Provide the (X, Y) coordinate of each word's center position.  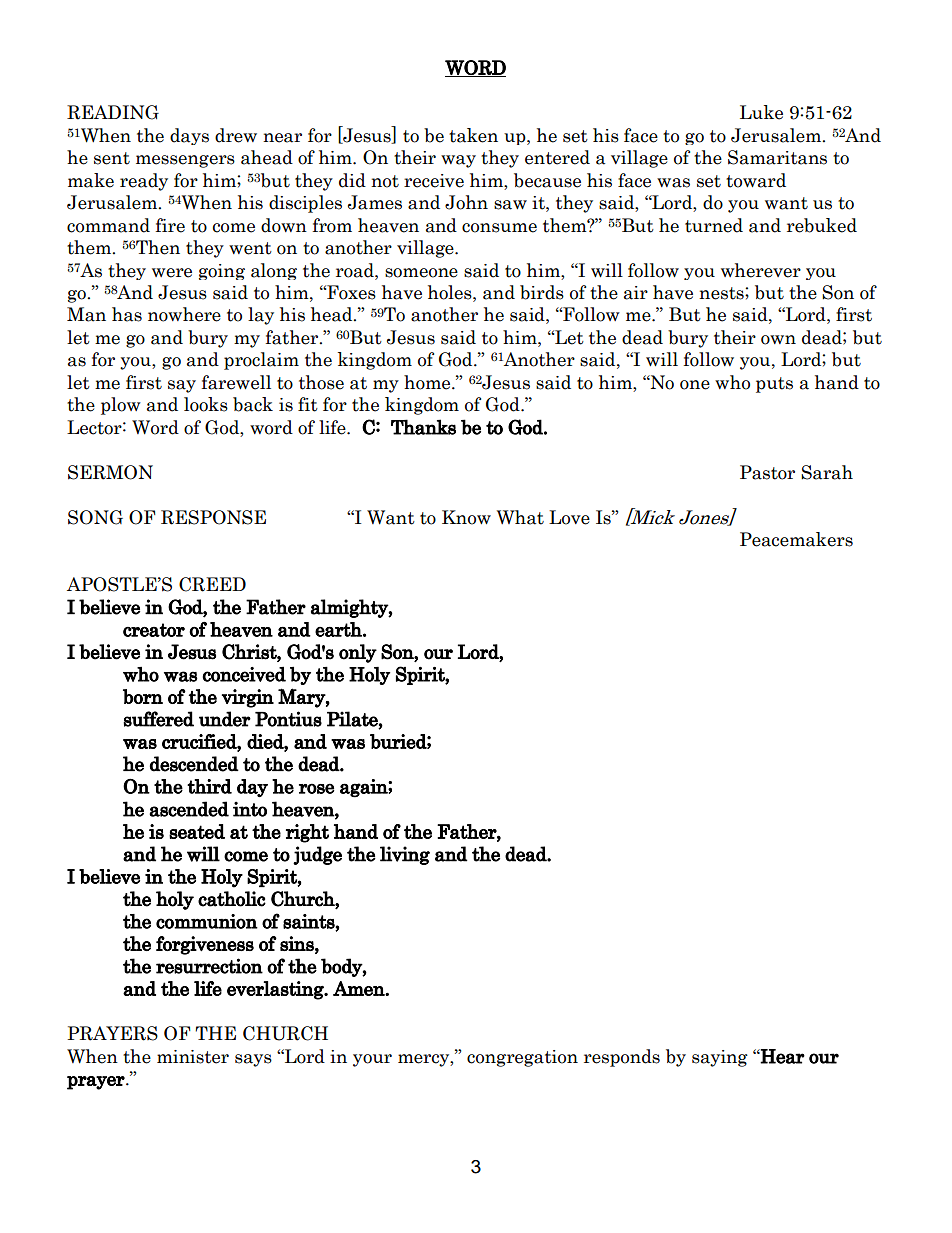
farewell (236, 382)
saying (720, 1058)
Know (466, 517)
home (428, 382)
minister (193, 1057)
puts (774, 385)
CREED (212, 584)
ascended (189, 809)
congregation (522, 1058)
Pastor (767, 472)
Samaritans (777, 157)
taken (473, 135)
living (405, 855)
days (189, 136)
